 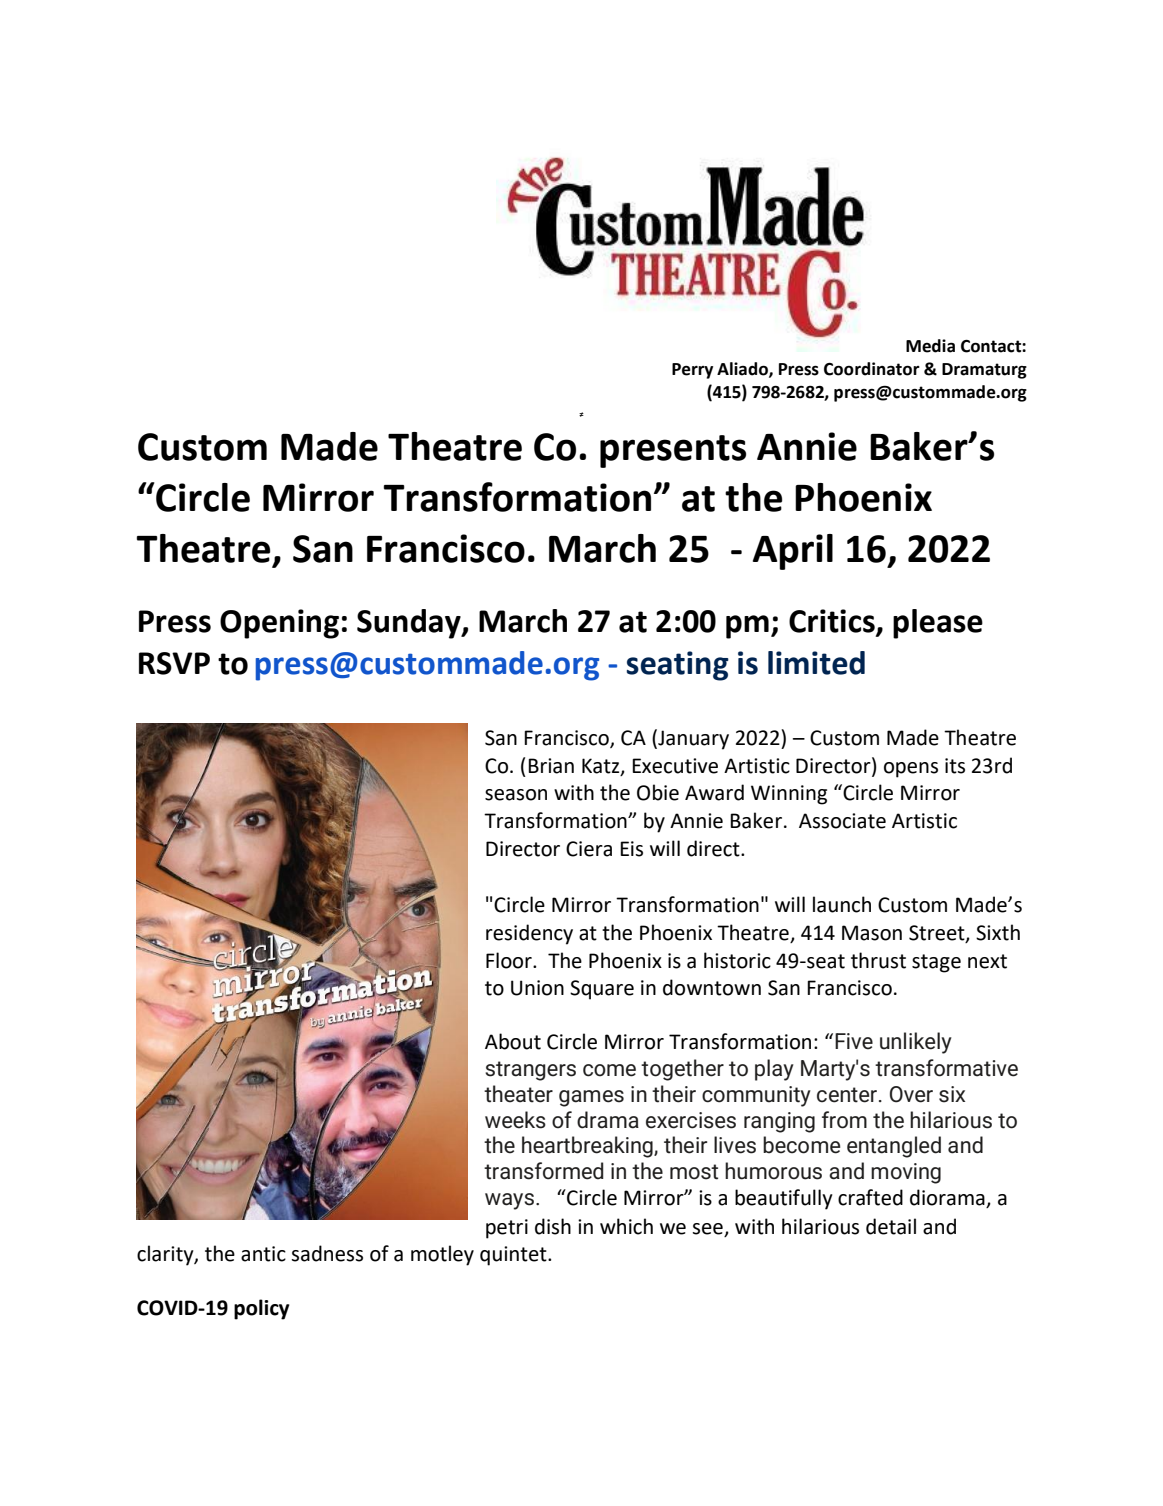 I want to click on presents, so click(x=673, y=451).
